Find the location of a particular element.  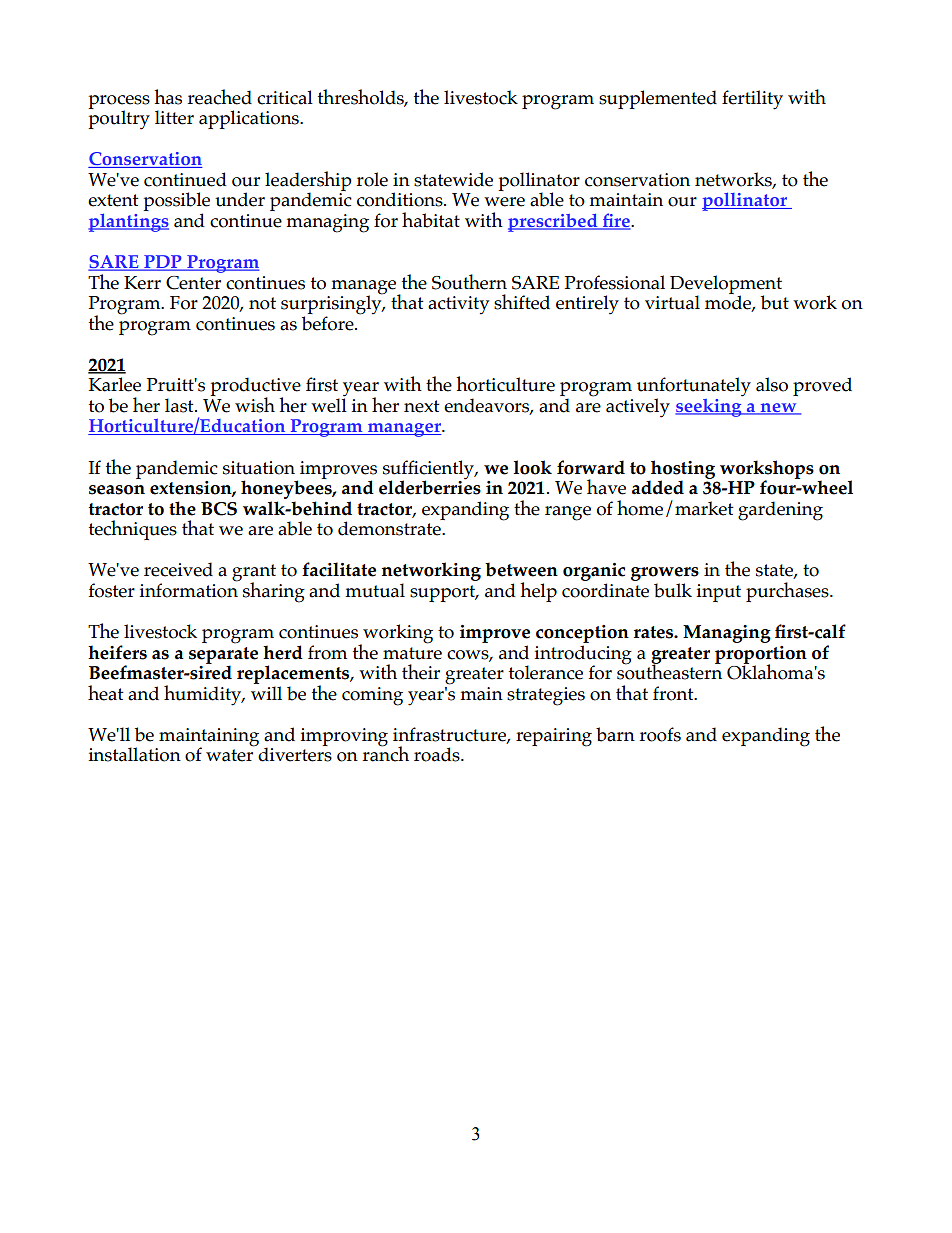

water is located at coordinates (229, 755).
